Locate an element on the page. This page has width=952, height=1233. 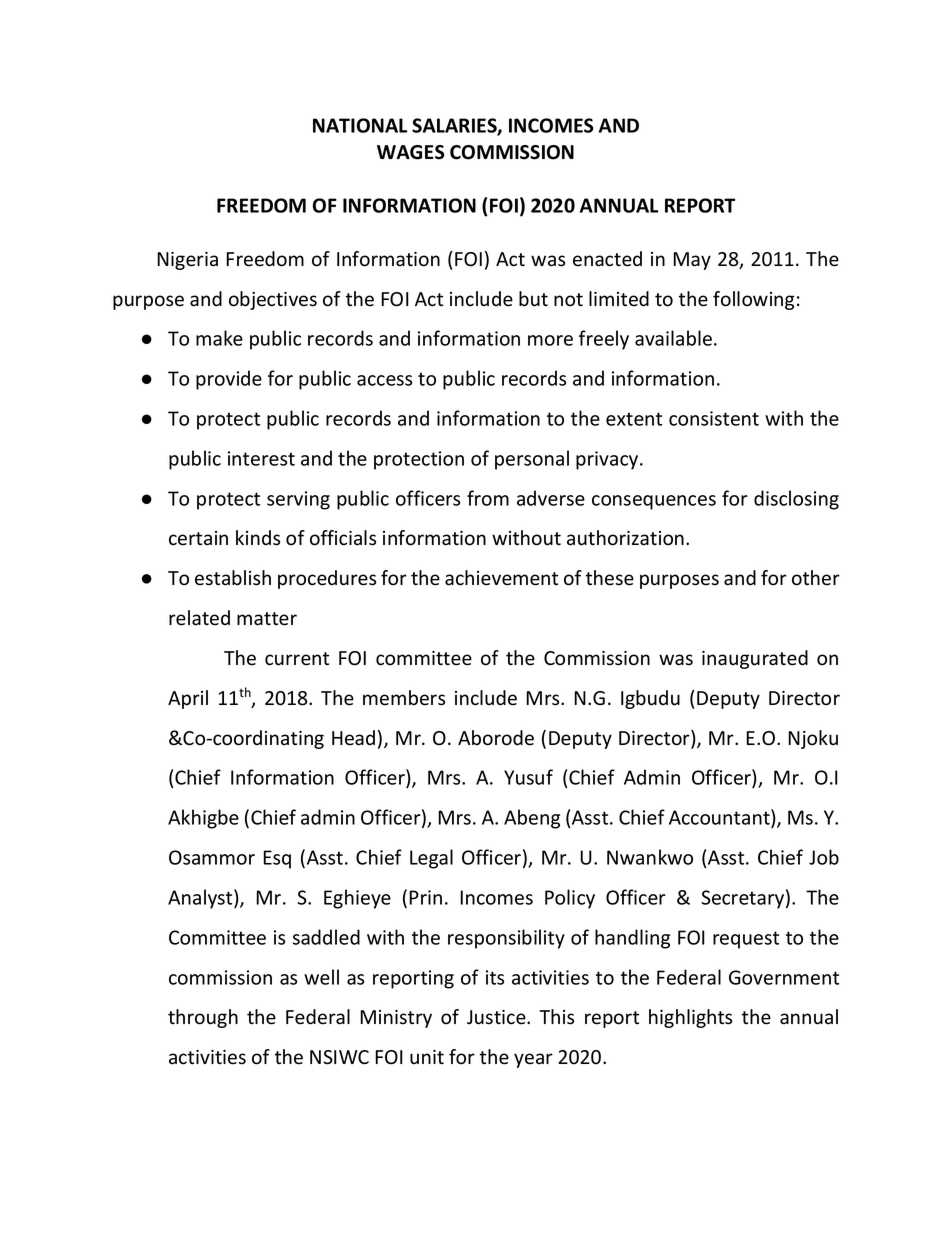
Head is located at coordinates (353, 738).
